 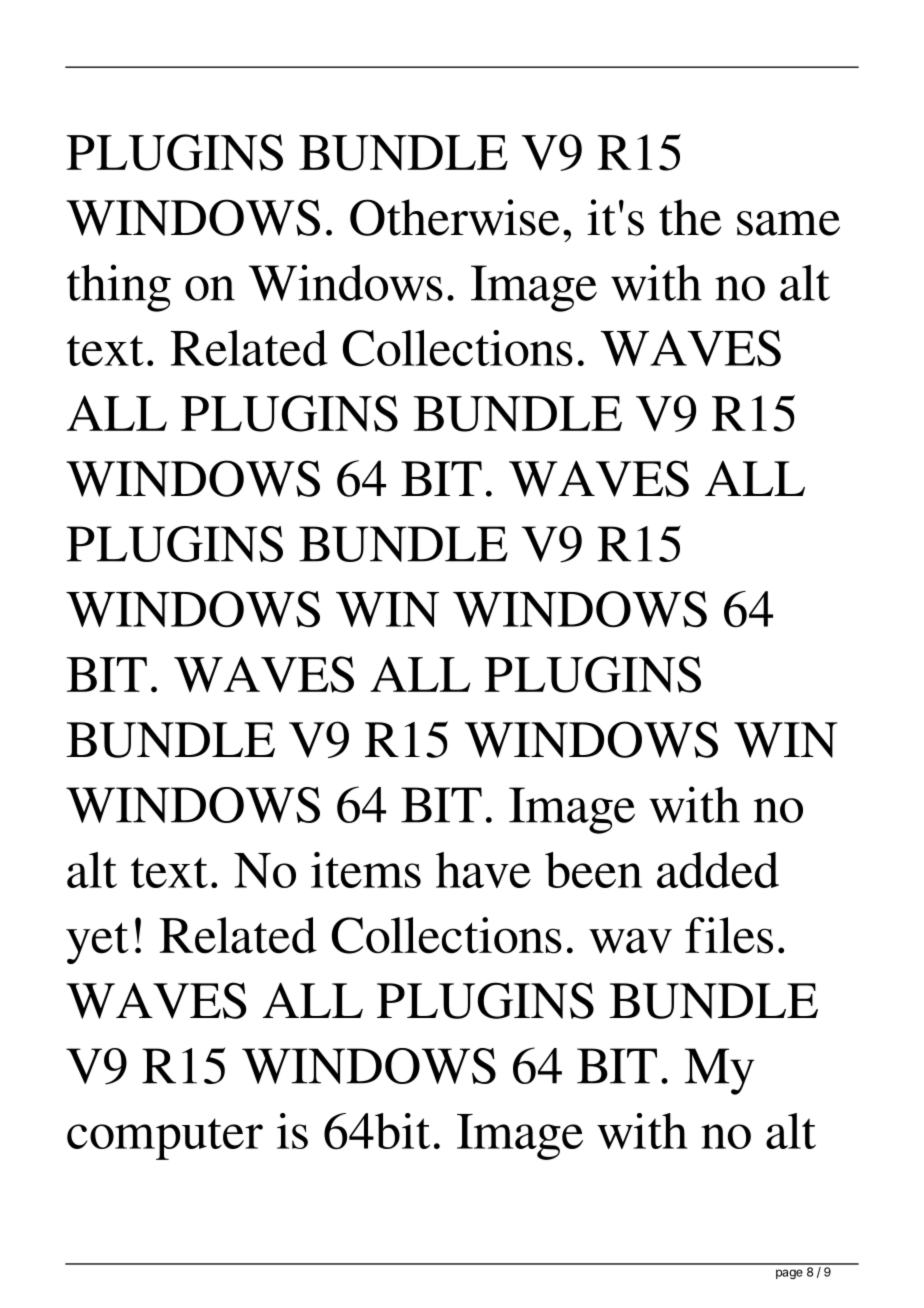 I want to click on same, so click(x=788, y=223).
